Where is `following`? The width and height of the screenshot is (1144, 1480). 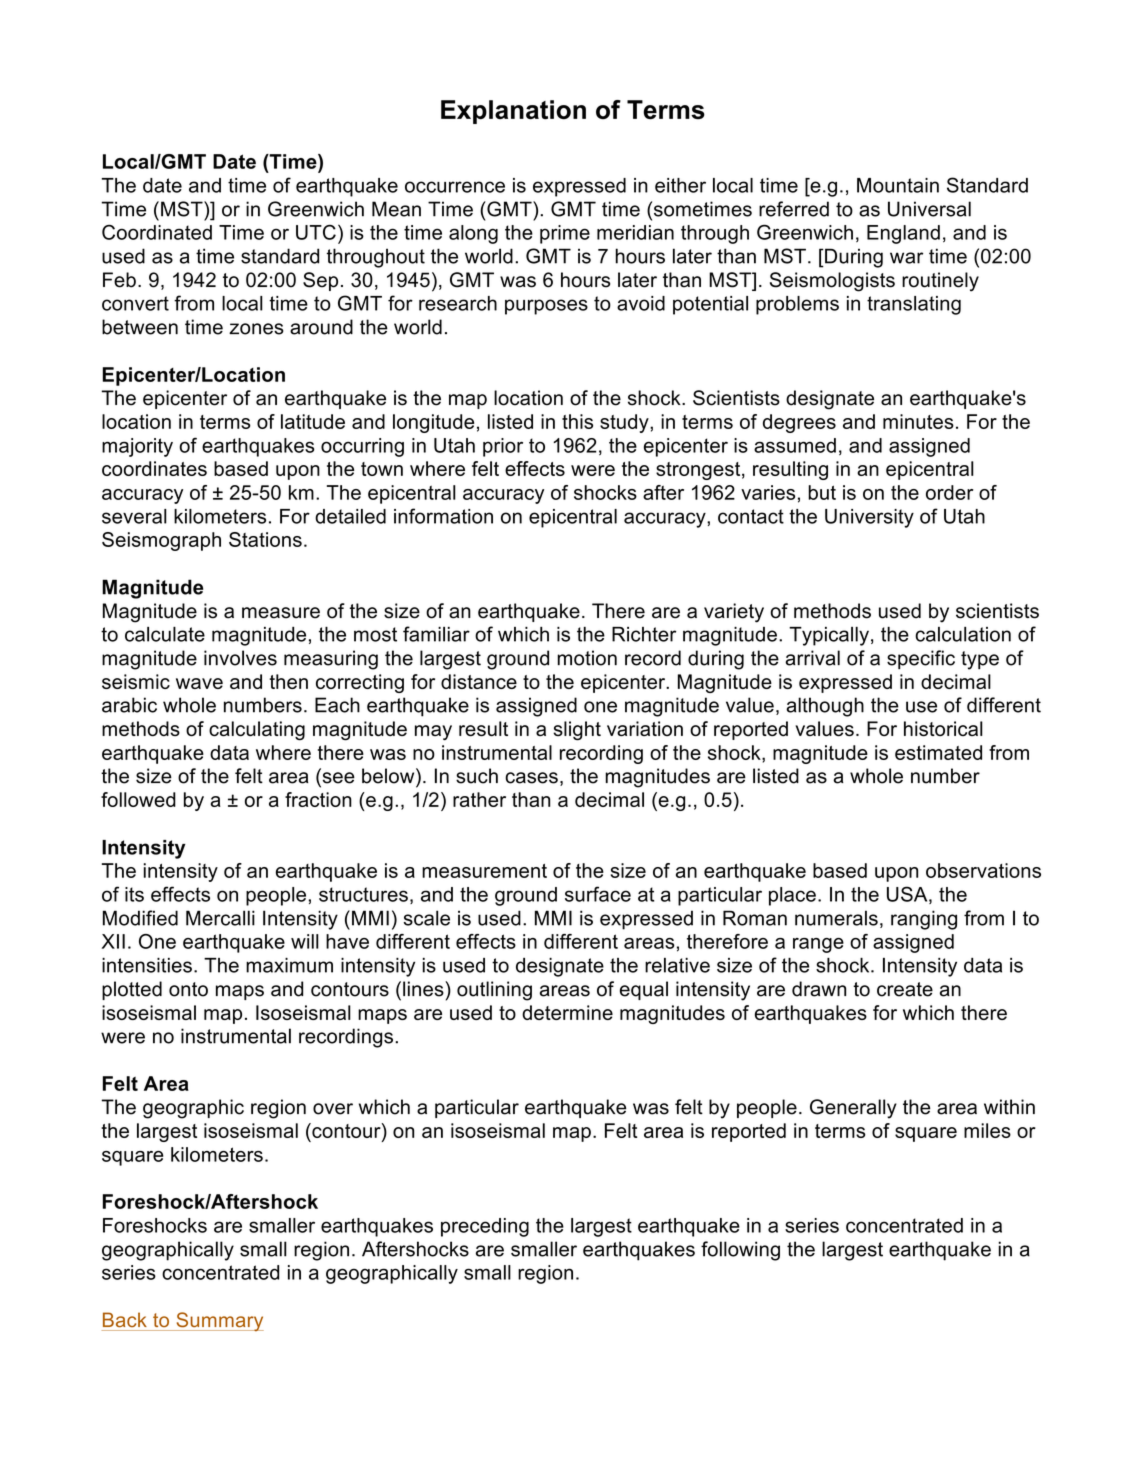 following is located at coordinates (740, 1251).
